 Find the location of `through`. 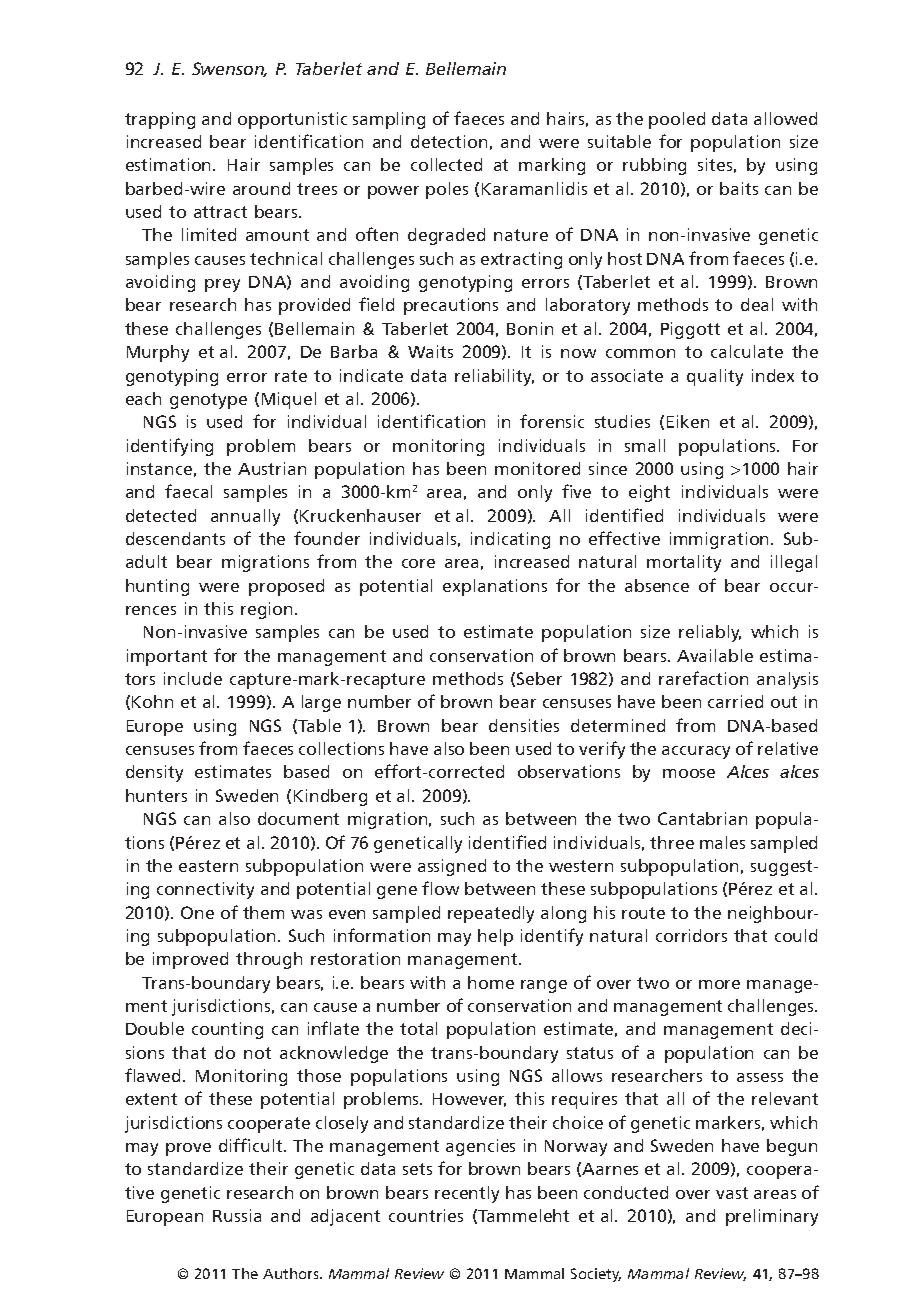

through is located at coordinates (269, 960).
